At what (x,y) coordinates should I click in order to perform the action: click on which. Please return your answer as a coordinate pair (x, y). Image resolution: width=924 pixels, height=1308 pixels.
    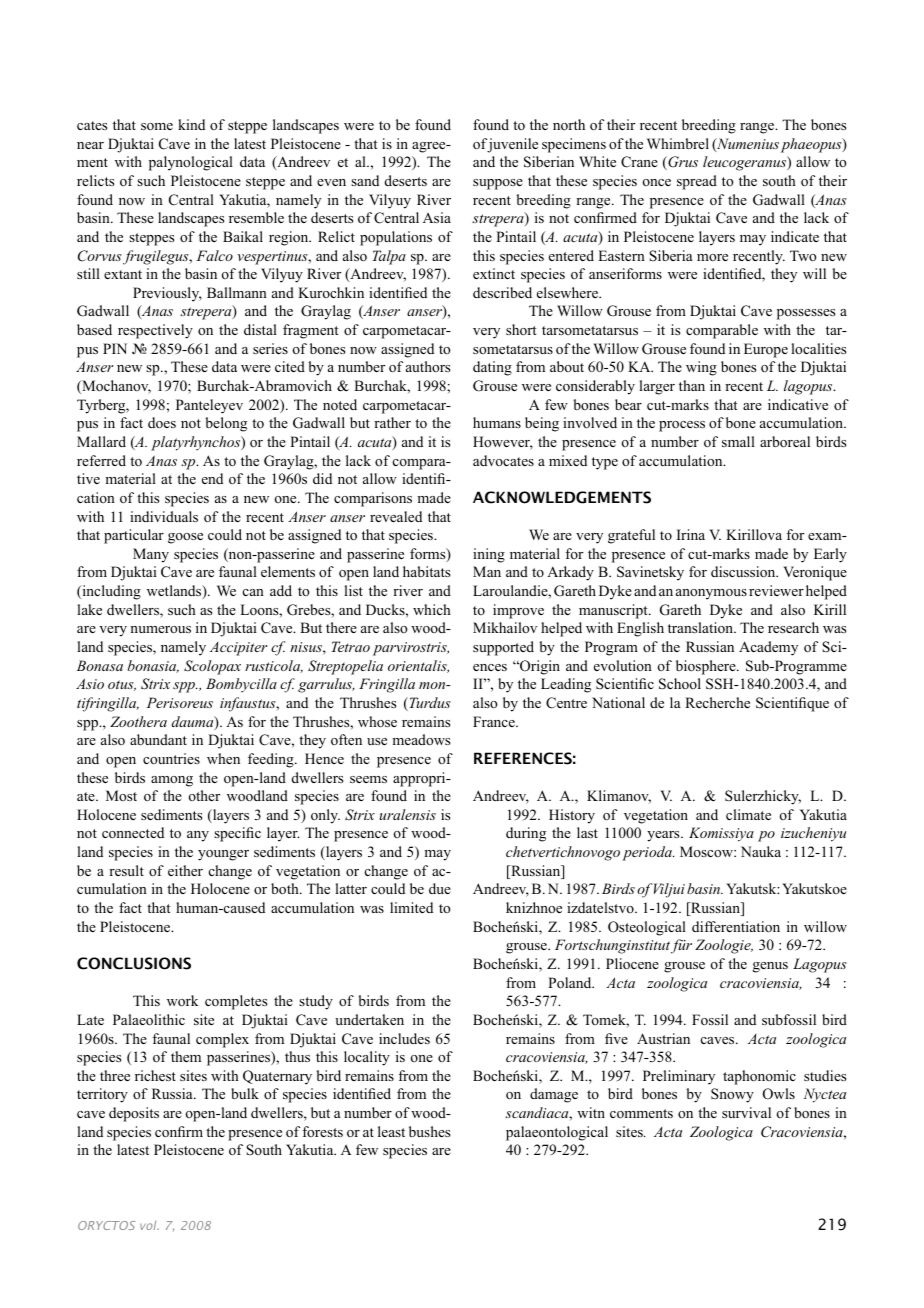
    Looking at the image, I should click on (432, 609).
